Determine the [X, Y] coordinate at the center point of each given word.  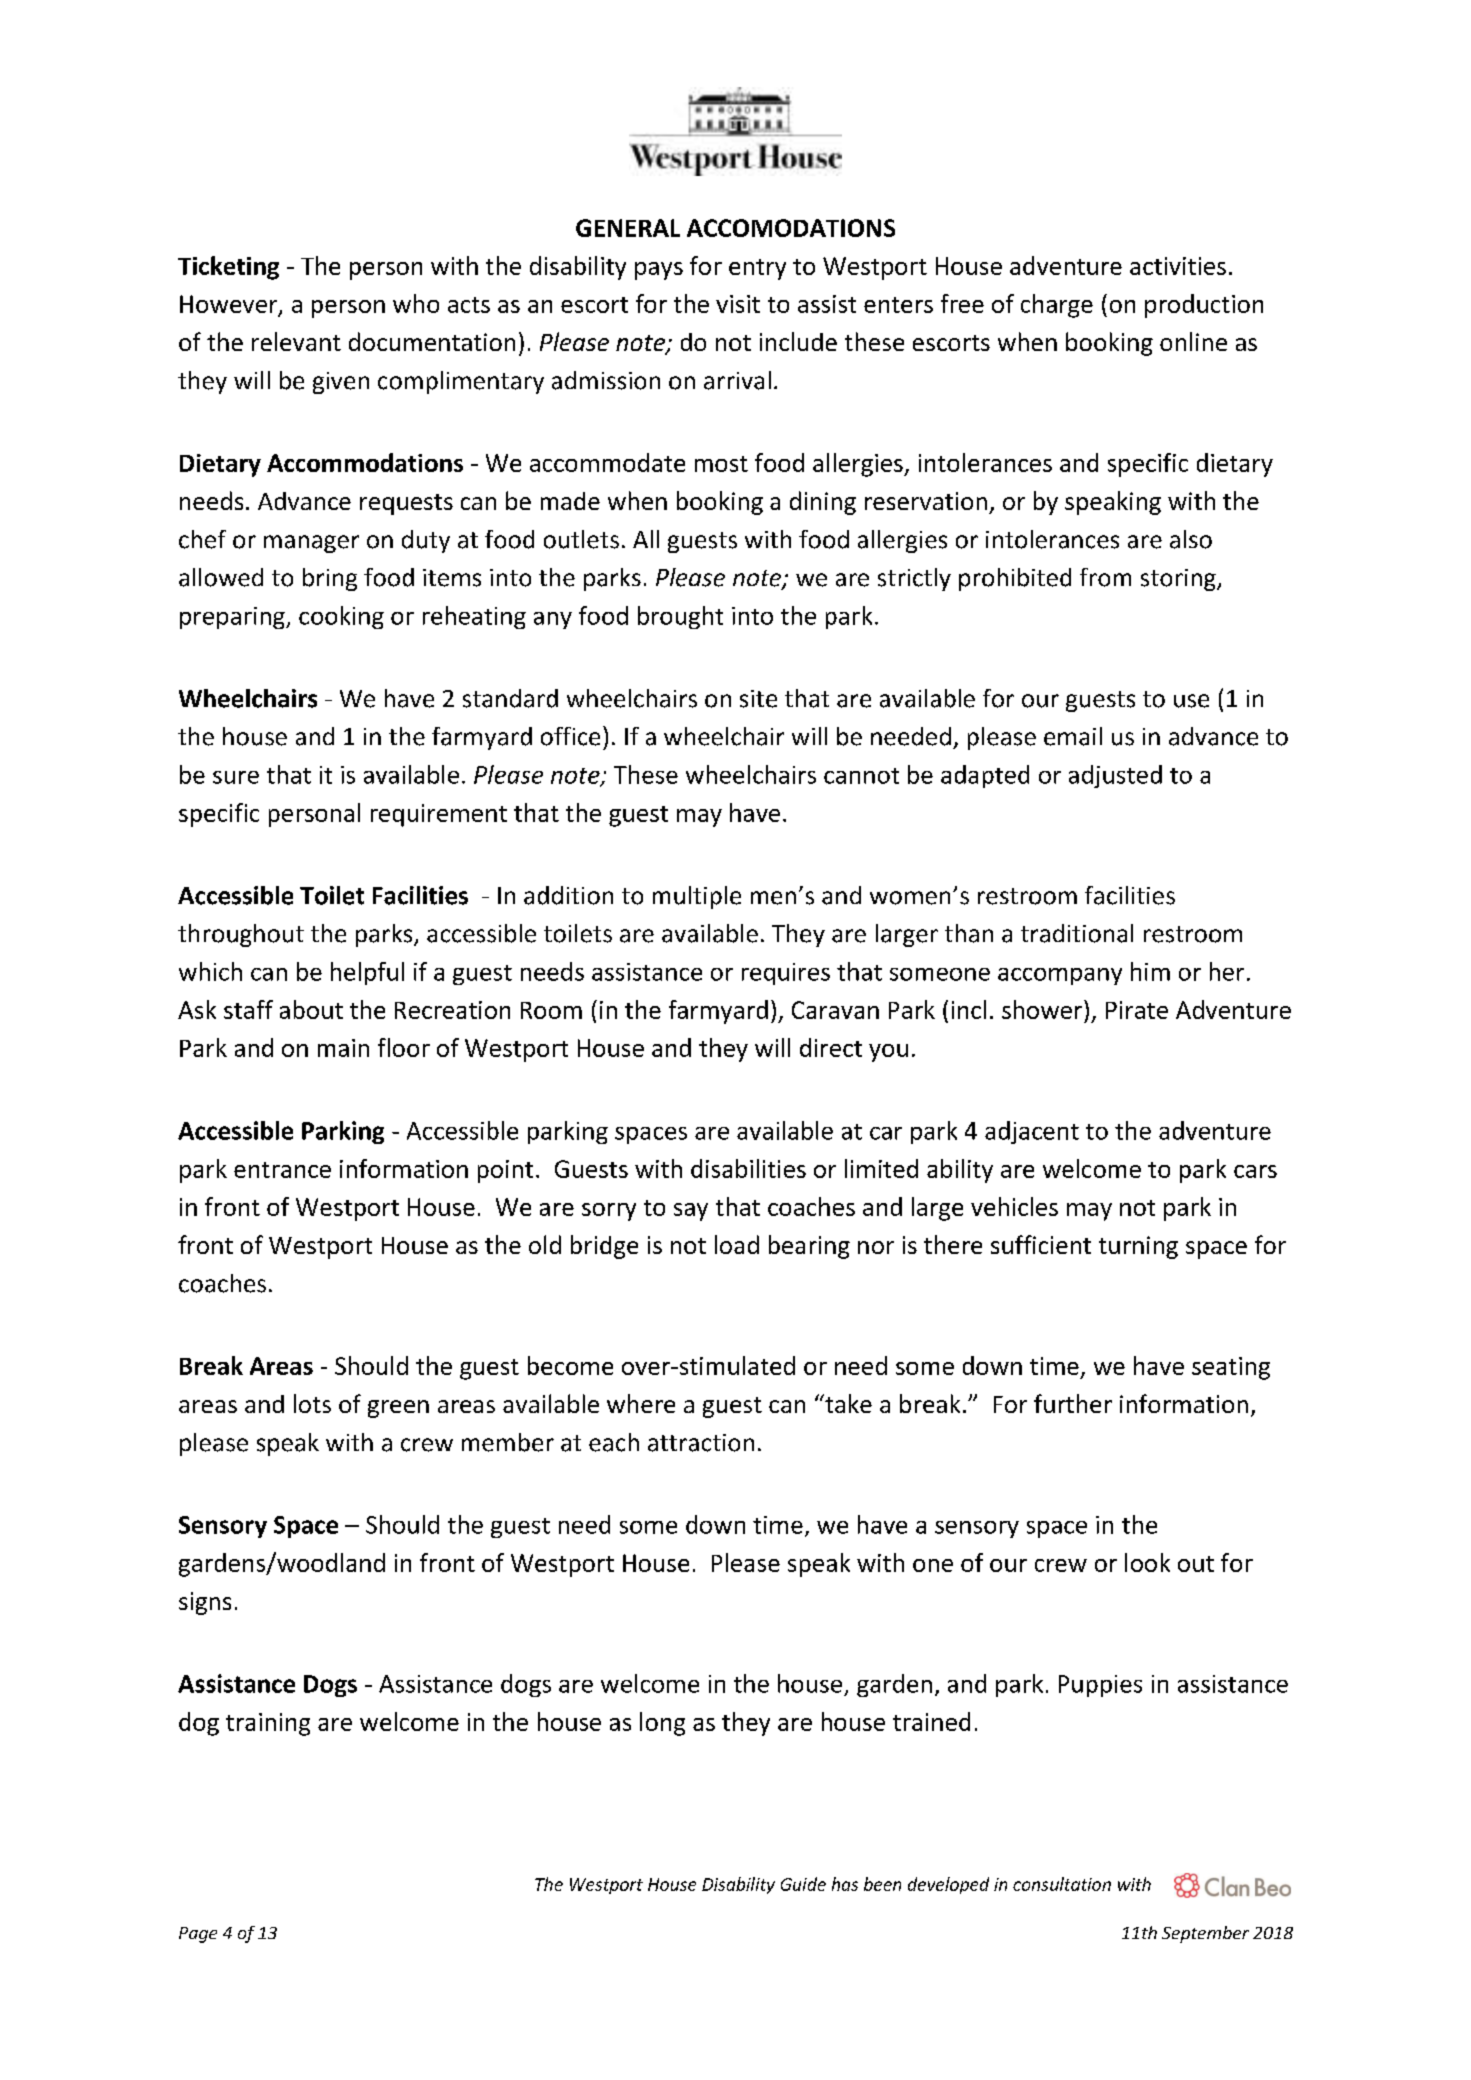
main [343, 1048]
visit [738, 304]
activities [1178, 266]
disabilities [748, 1168]
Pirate [1137, 1010]
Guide [803, 1884]
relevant [296, 341]
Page [198, 1935]
